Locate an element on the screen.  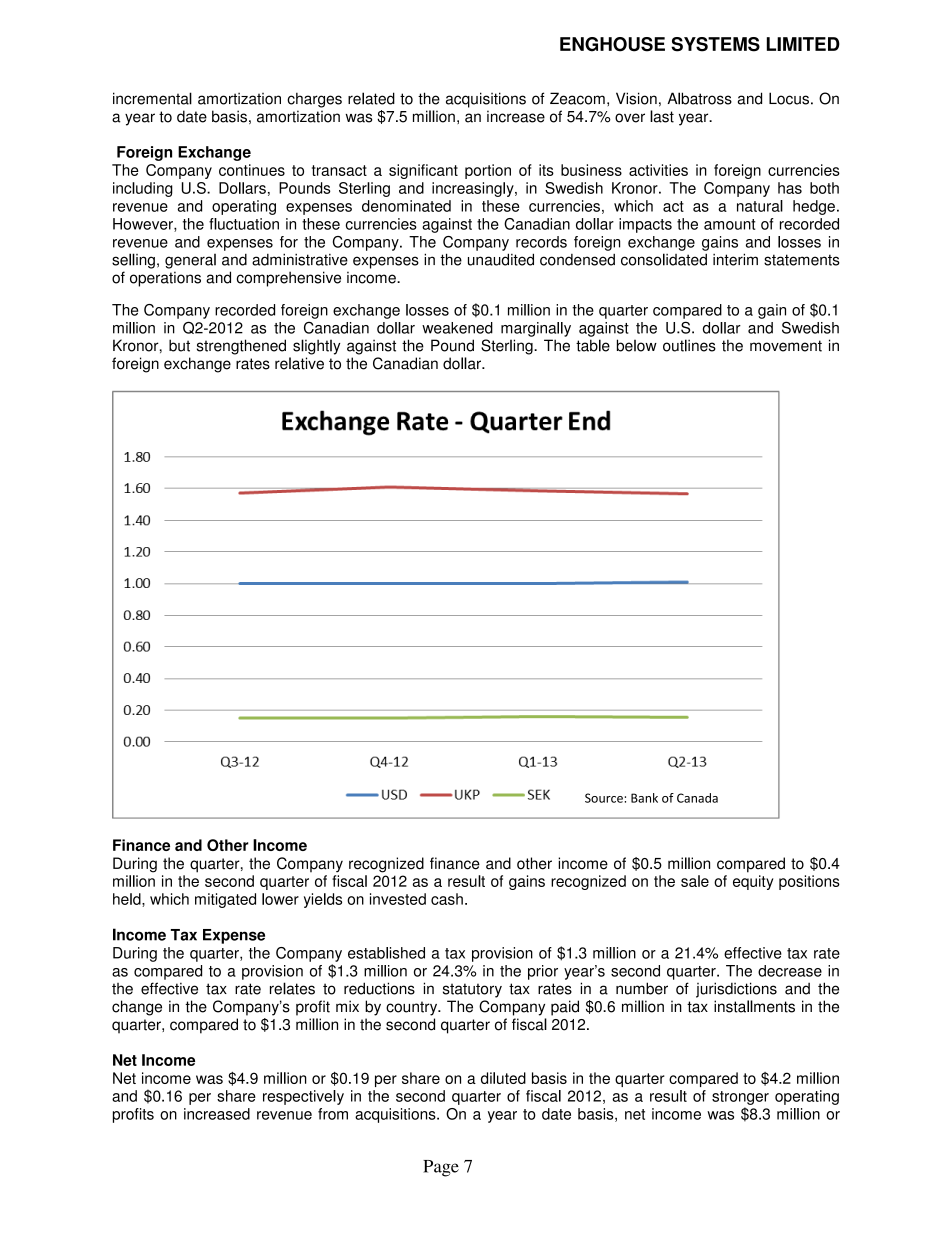
related is located at coordinates (371, 98).
